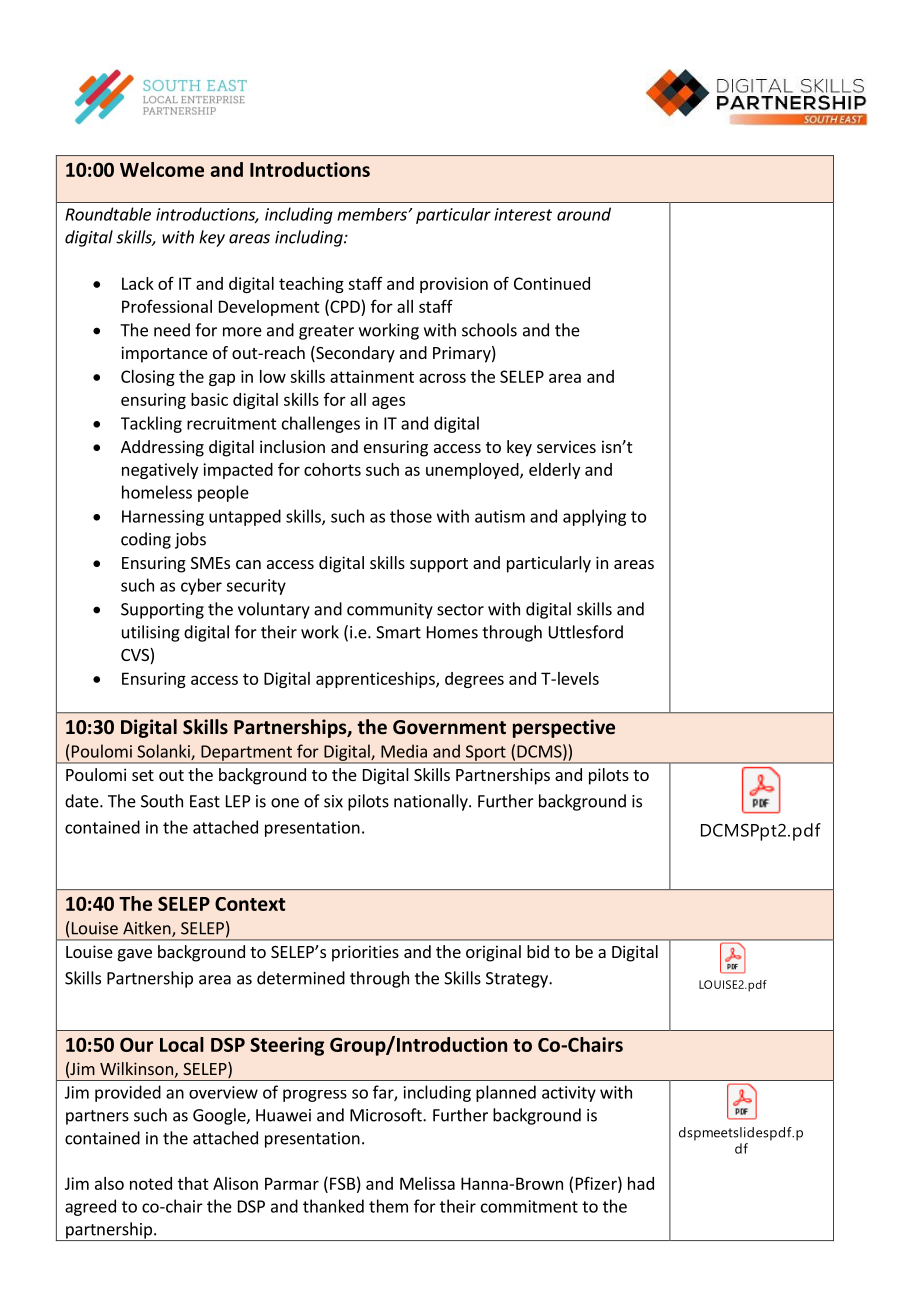 Image resolution: width=924 pixels, height=1308 pixels. I want to click on FSB, so click(343, 1183).
